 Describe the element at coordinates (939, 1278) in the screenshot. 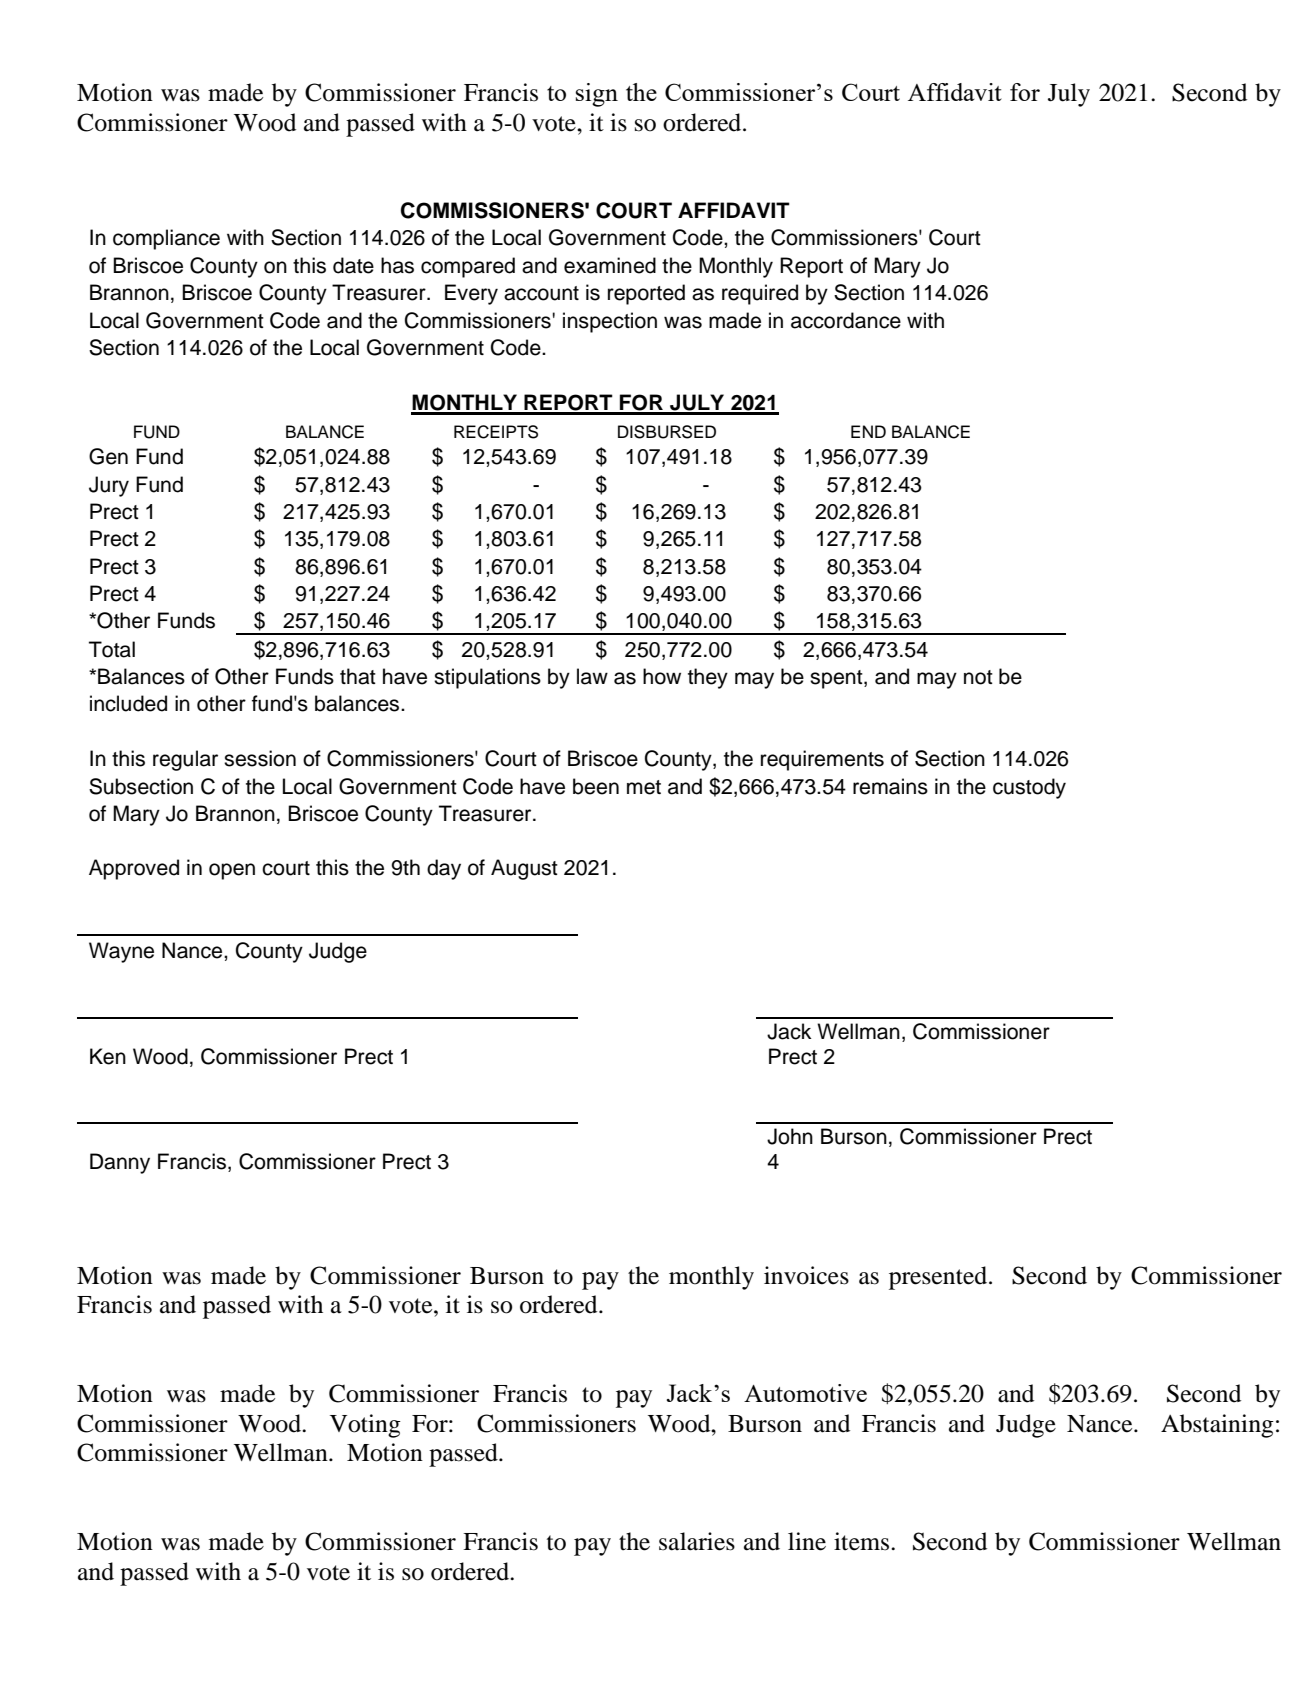

I see `presented` at that location.
